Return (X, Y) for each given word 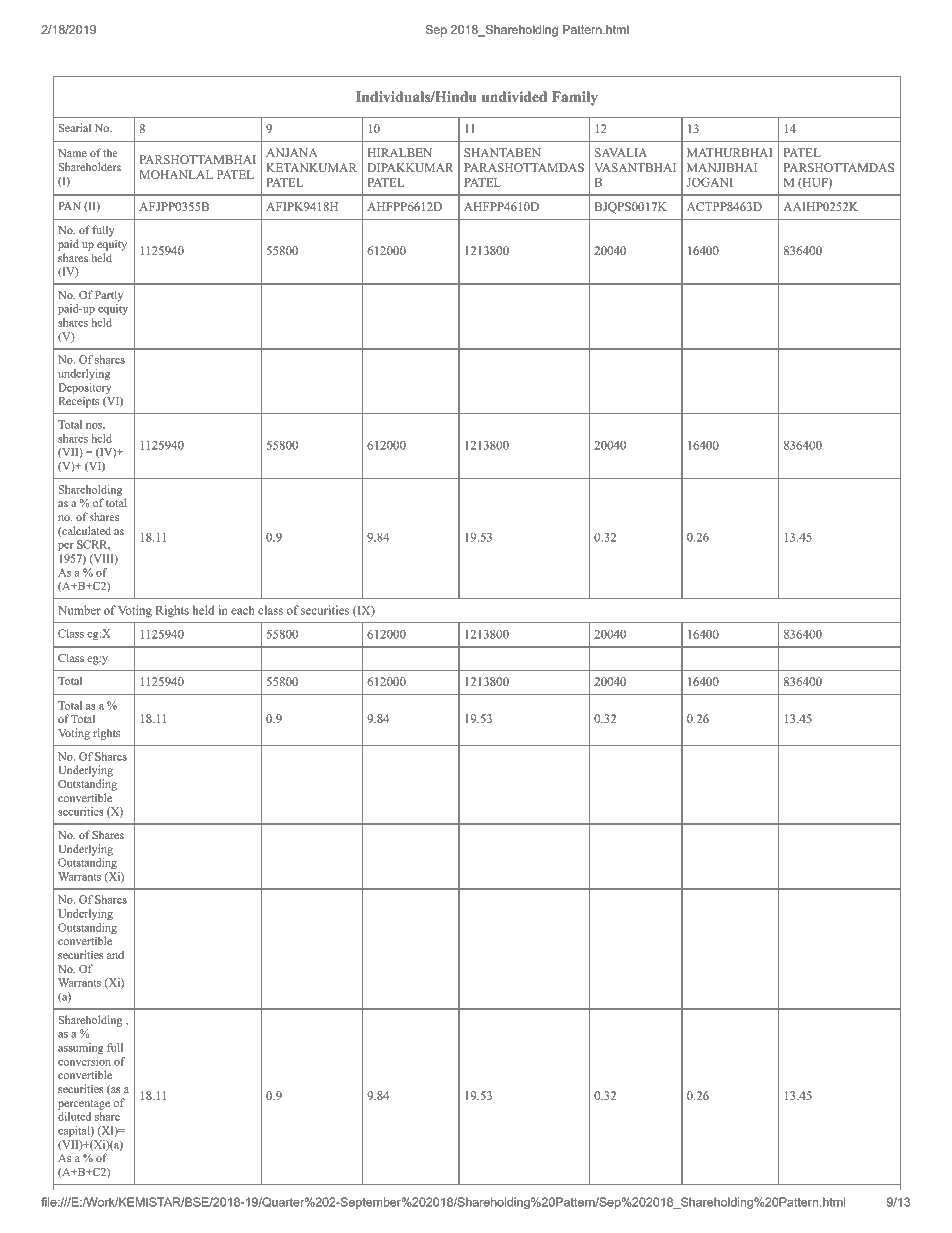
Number (79, 610)
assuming (81, 1048)
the (110, 153)
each (243, 610)
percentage (84, 1105)
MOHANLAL (176, 174)
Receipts (78, 402)
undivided (514, 96)
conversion (84, 1061)
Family (575, 98)
